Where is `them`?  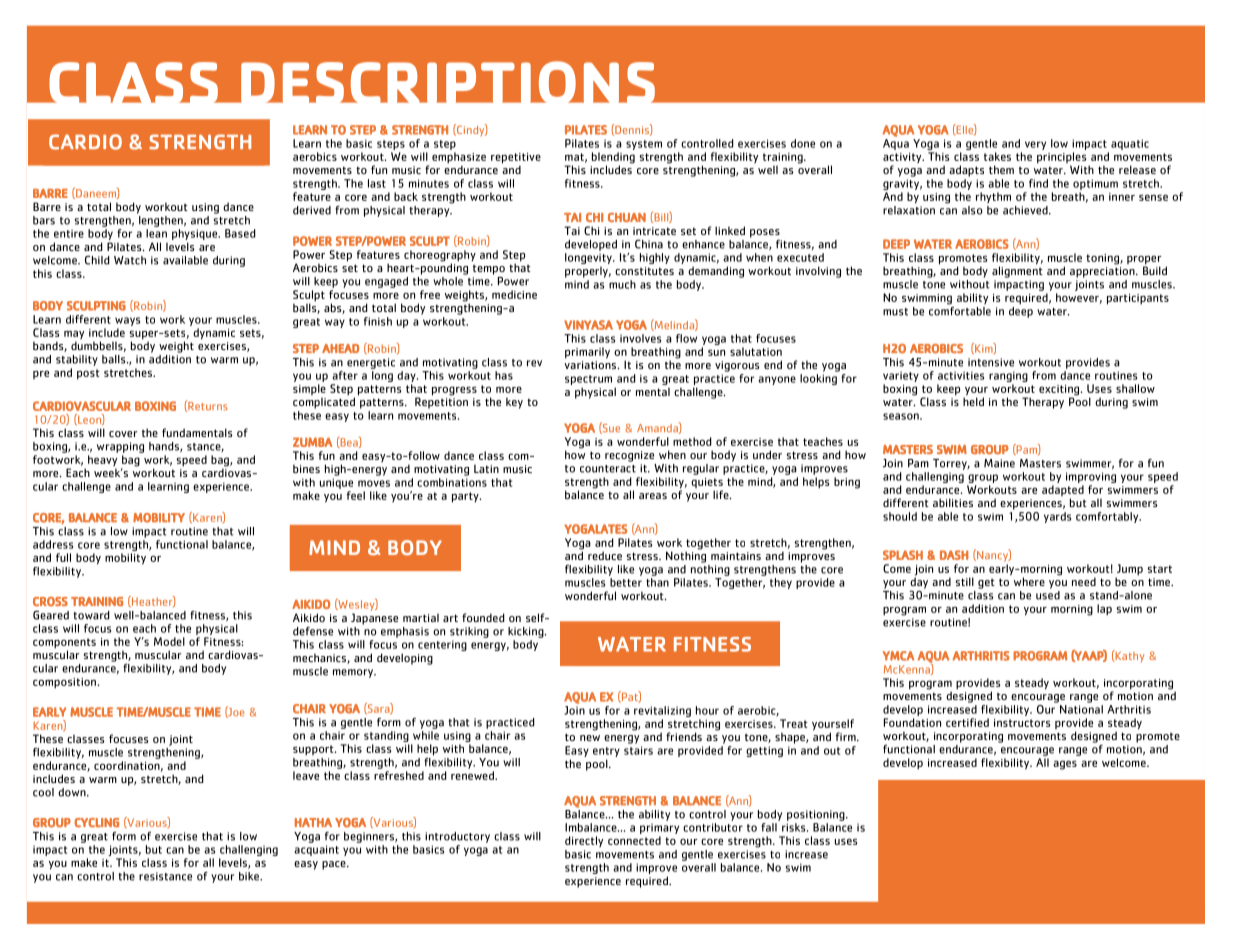
them is located at coordinates (1001, 169).
